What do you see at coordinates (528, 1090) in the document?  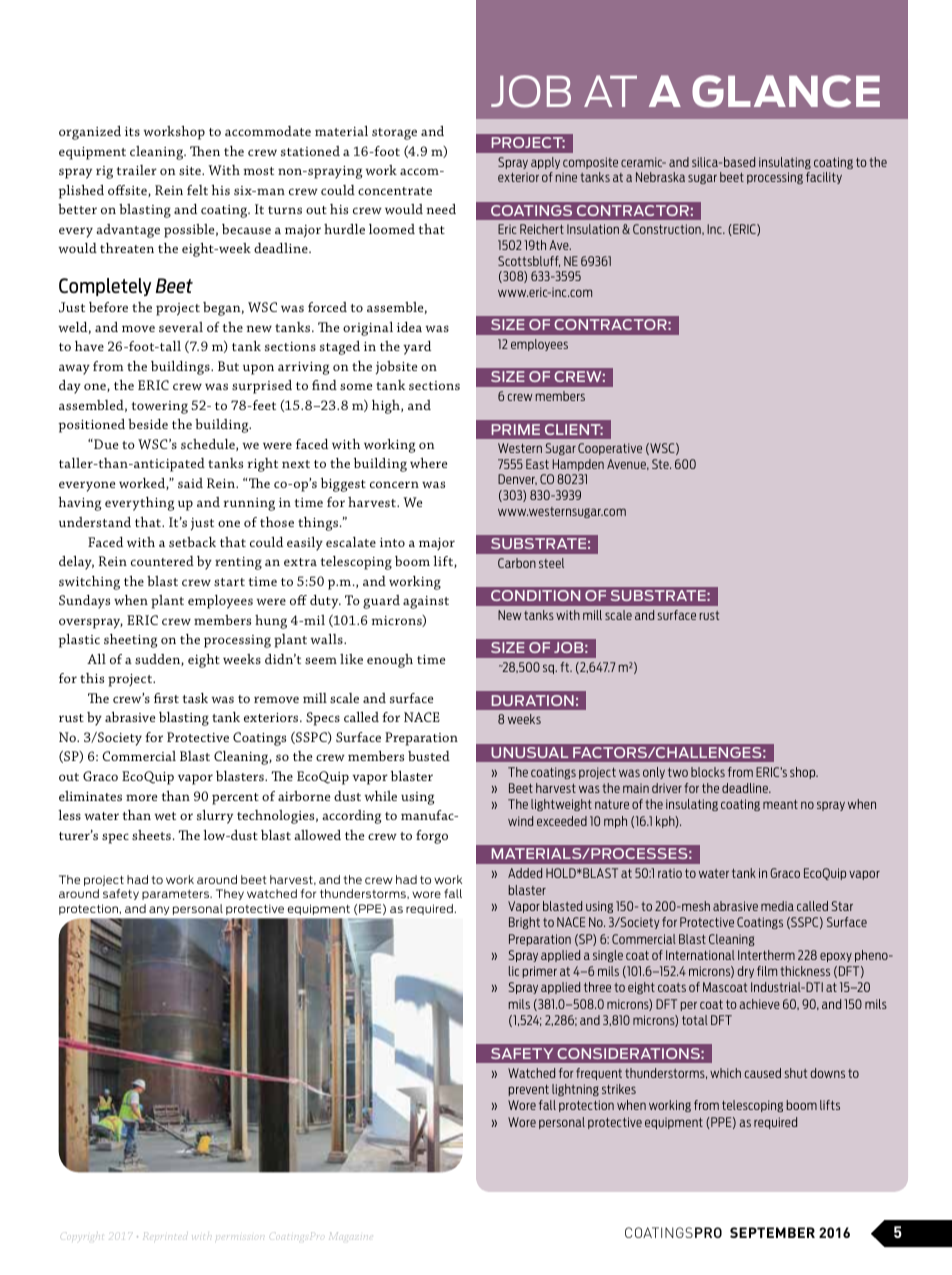 I see `prevent` at bounding box center [528, 1090].
